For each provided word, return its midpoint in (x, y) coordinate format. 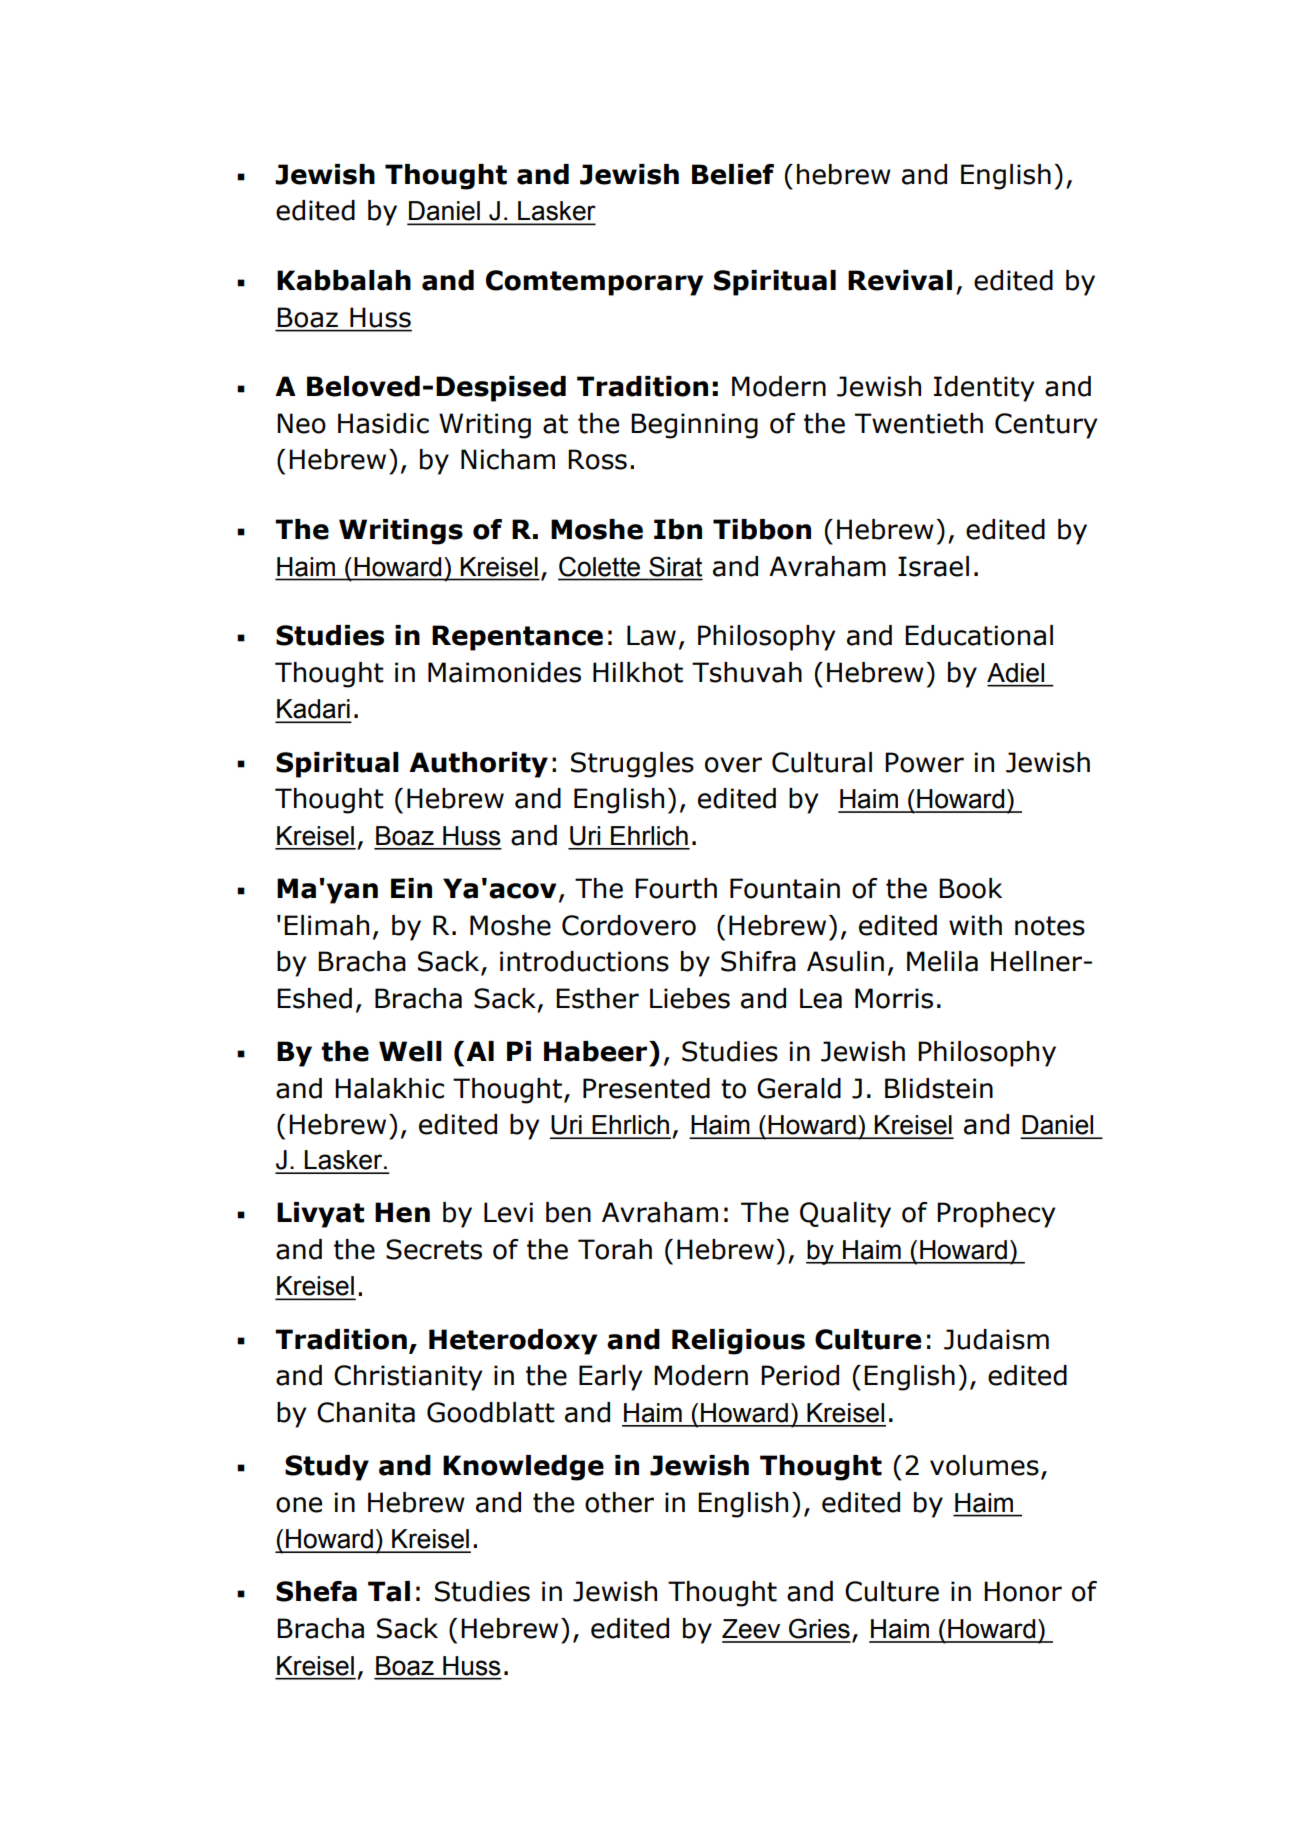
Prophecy (996, 1215)
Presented (646, 1088)
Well (410, 1051)
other (619, 1502)
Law (651, 635)
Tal (389, 1591)
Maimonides (504, 672)
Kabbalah (344, 280)
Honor (1023, 1591)
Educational (979, 635)
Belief (733, 174)
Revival (900, 280)
